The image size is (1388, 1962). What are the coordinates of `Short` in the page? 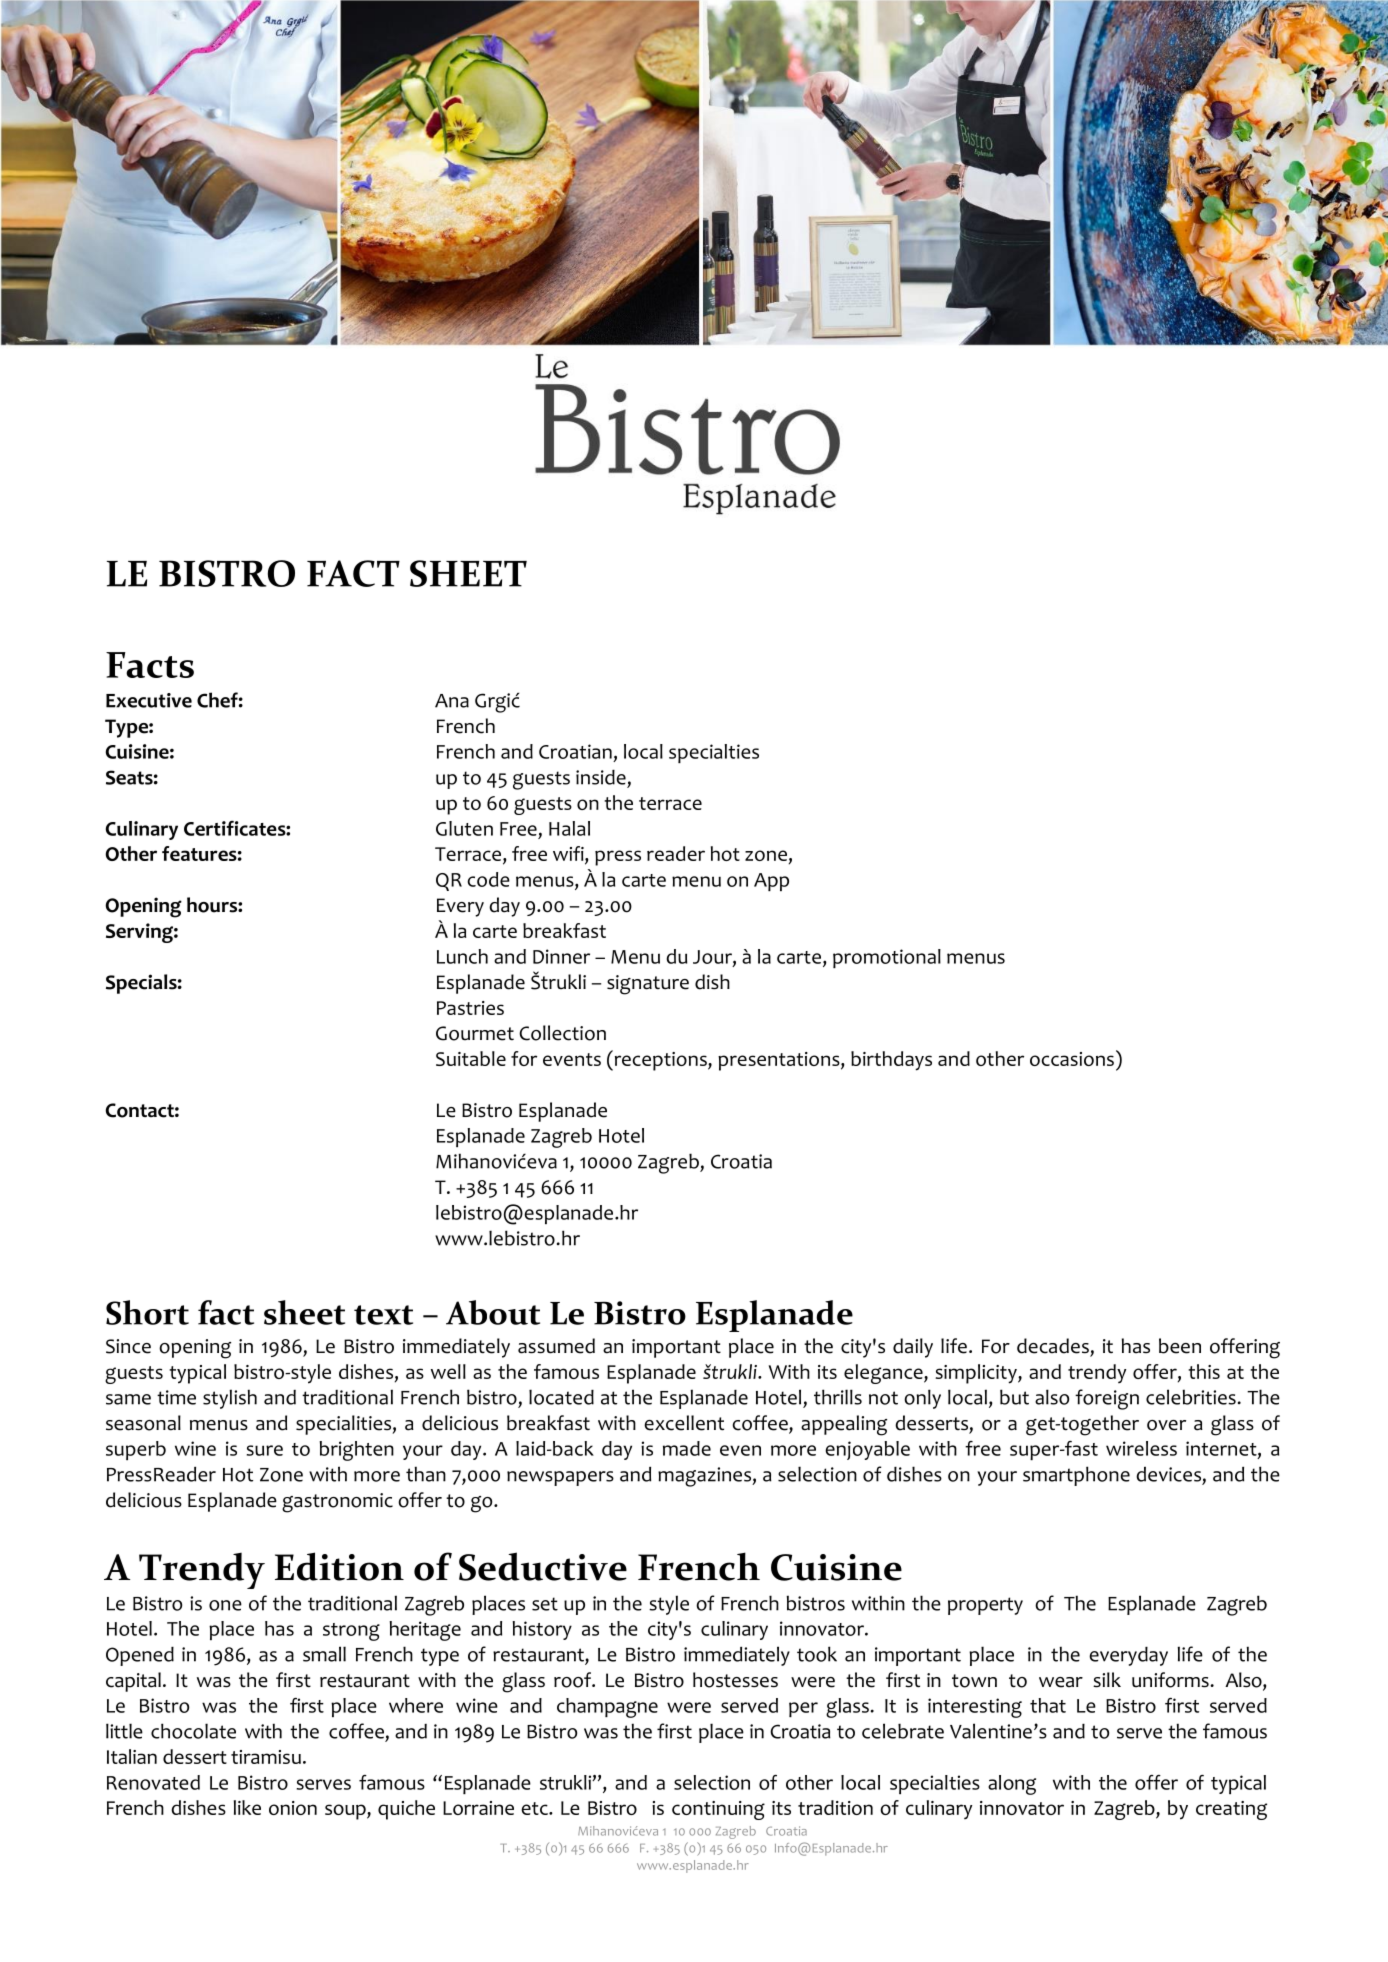 It's located at (147, 1312).
